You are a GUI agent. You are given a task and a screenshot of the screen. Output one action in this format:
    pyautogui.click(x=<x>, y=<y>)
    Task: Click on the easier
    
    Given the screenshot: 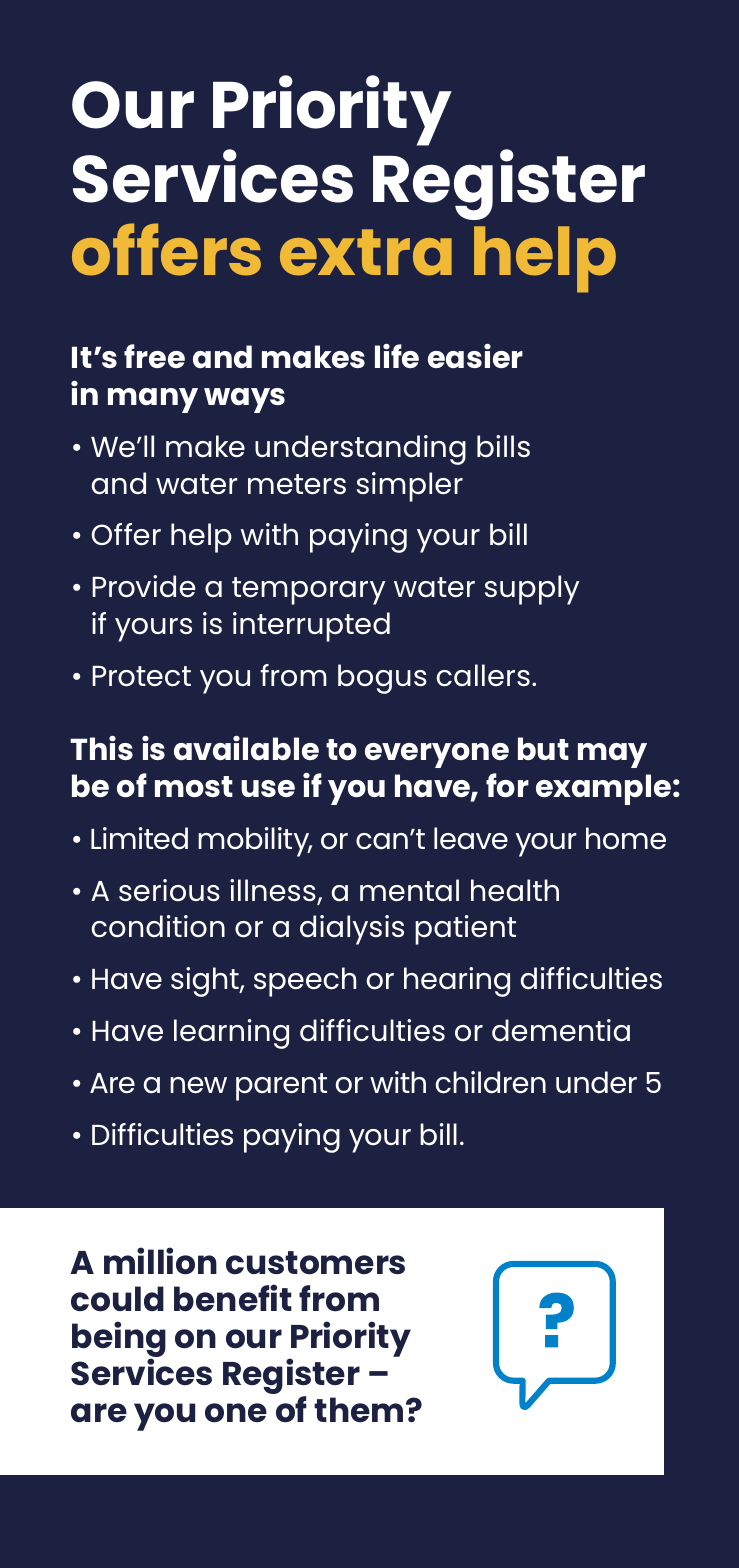 What is the action you would take?
    pyautogui.click(x=475, y=356)
